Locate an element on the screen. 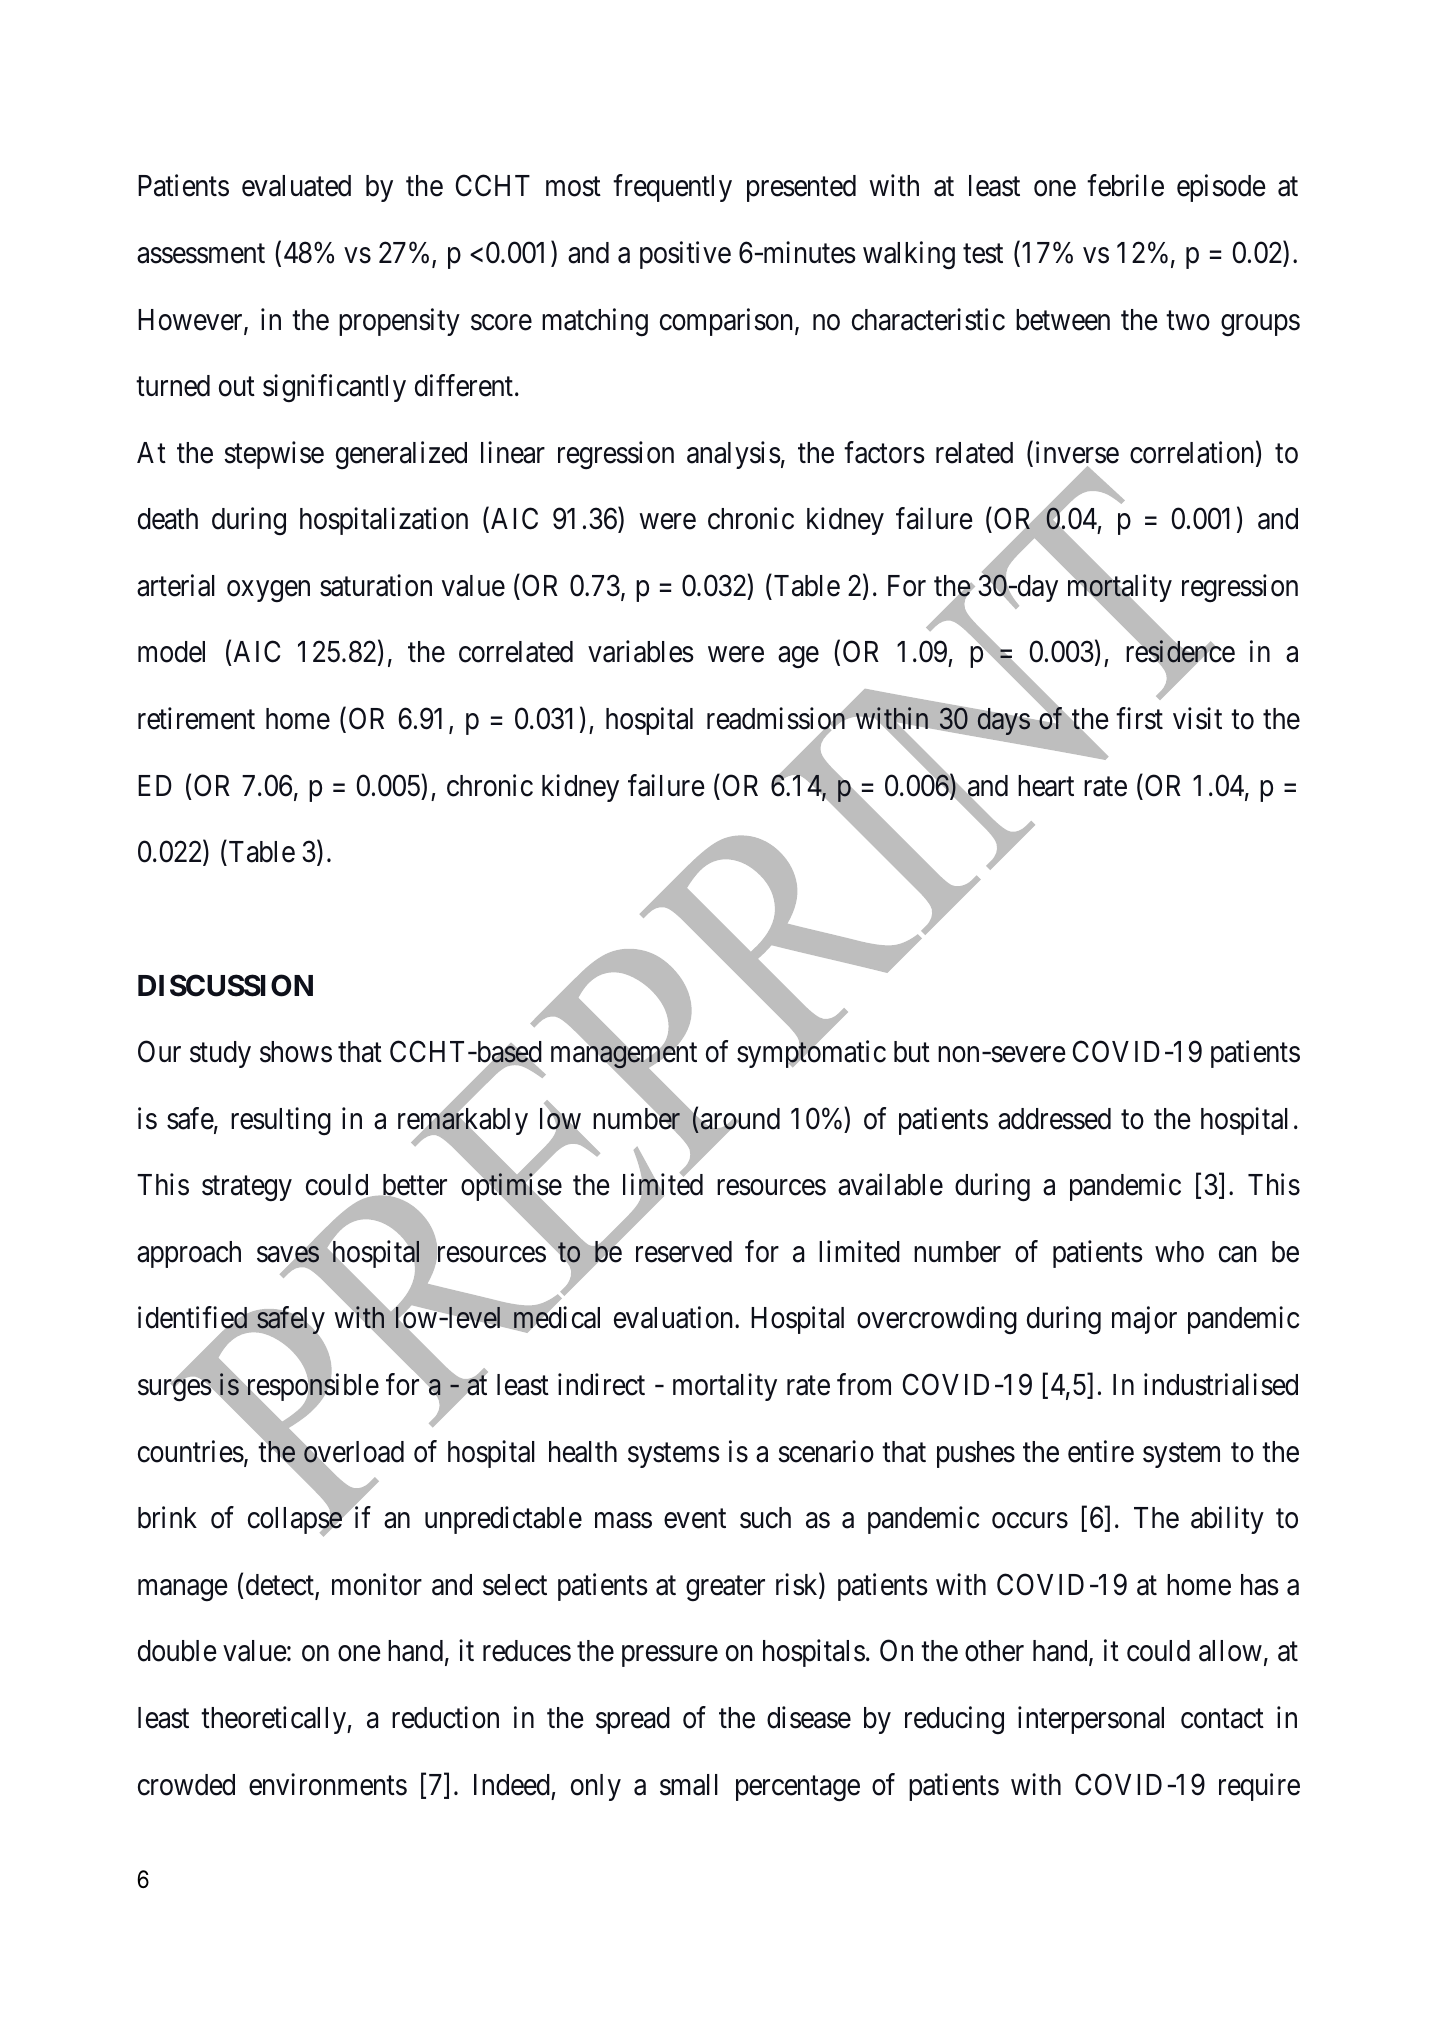  crowded is located at coordinates (186, 1785).
